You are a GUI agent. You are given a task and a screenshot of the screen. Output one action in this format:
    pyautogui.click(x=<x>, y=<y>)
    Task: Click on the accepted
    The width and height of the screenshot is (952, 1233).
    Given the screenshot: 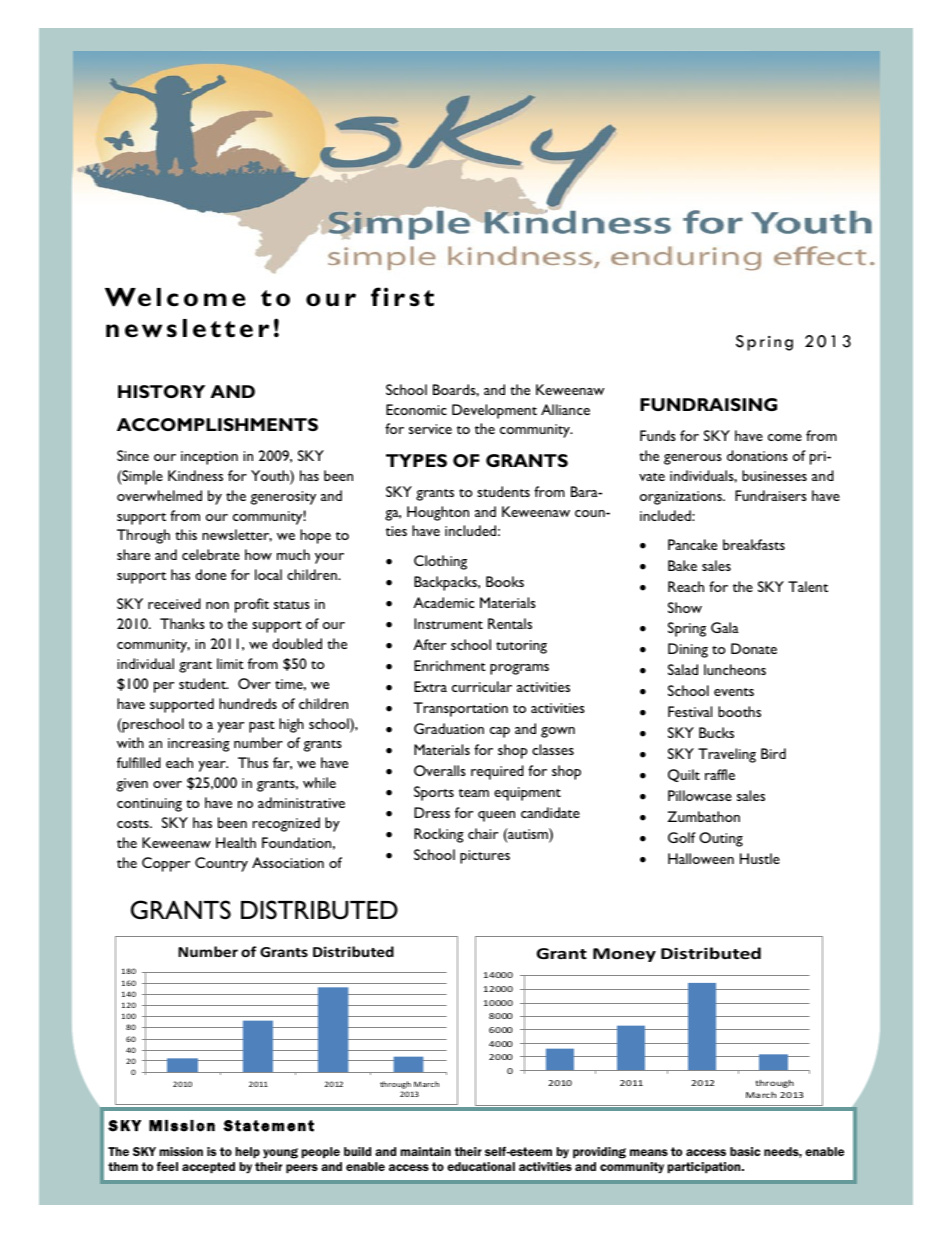 What is the action you would take?
    pyautogui.click(x=208, y=1168)
